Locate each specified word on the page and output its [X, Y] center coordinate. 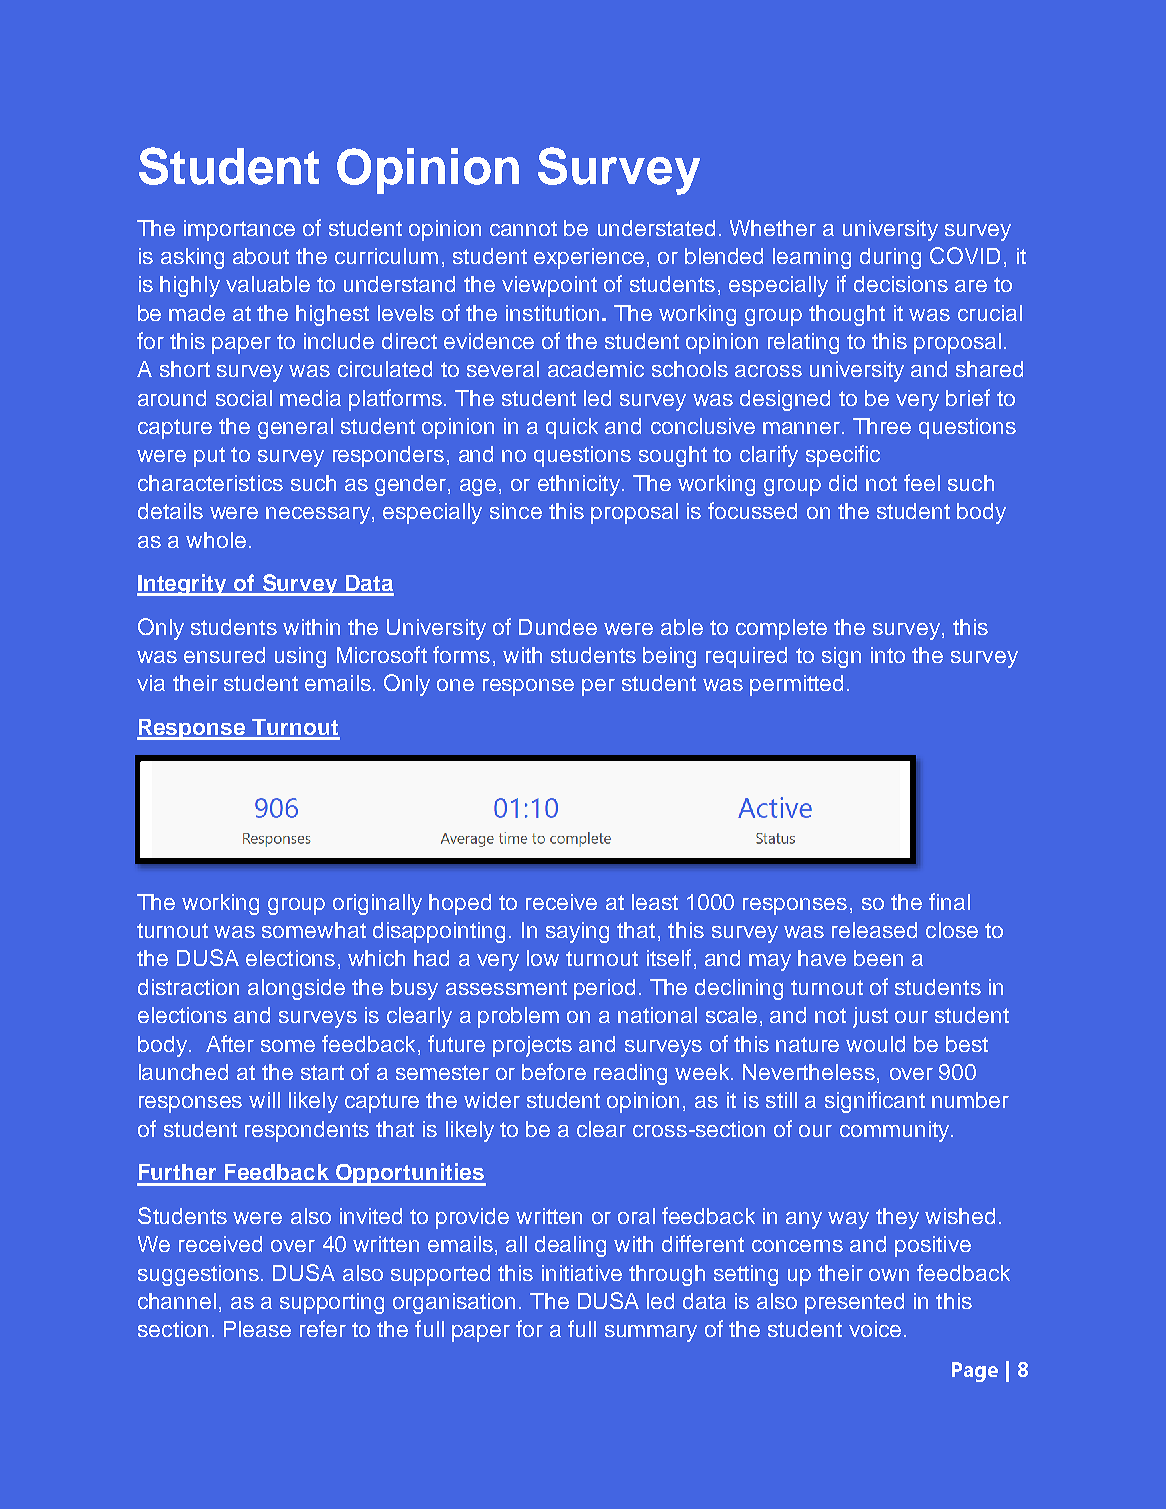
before [554, 1071]
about [261, 256]
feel [922, 482]
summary [651, 1333]
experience [589, 258]
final [949, 901]
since [516, 511]
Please [257, 1329]
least [655, 902]
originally [377, 904]
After [230, 1043]
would [875, 1044]
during [890, 258]
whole [216, 540]
